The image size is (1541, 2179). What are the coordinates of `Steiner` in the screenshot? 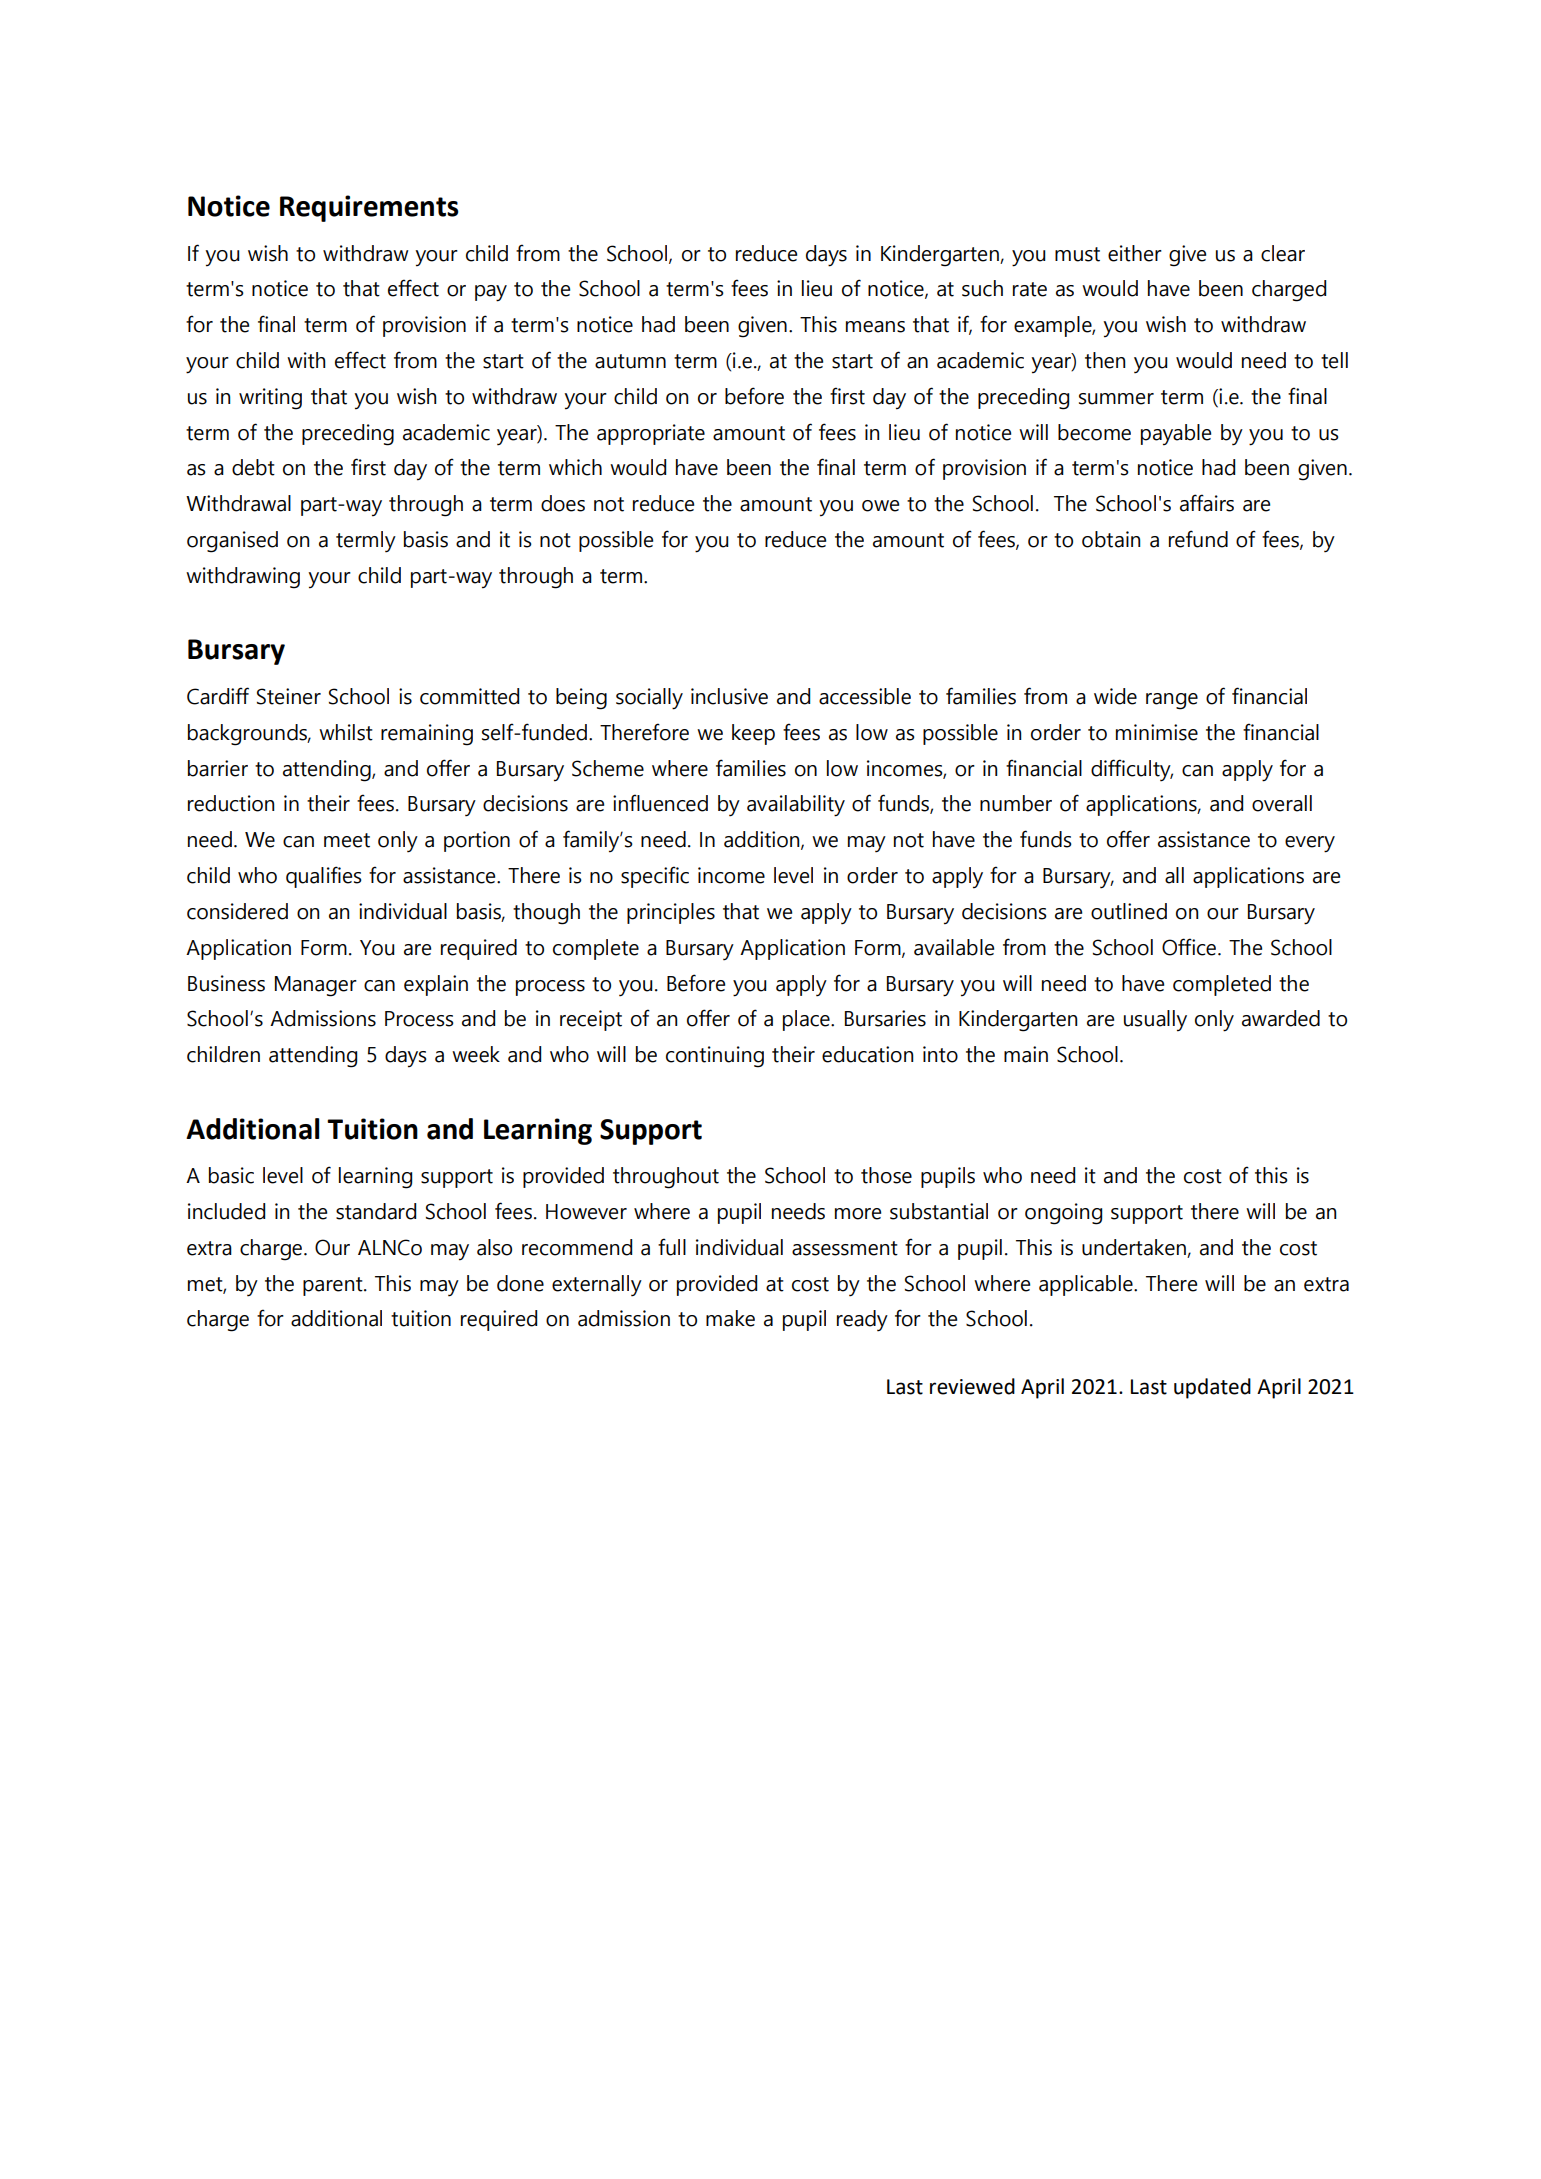 It's located at (289, 696).
